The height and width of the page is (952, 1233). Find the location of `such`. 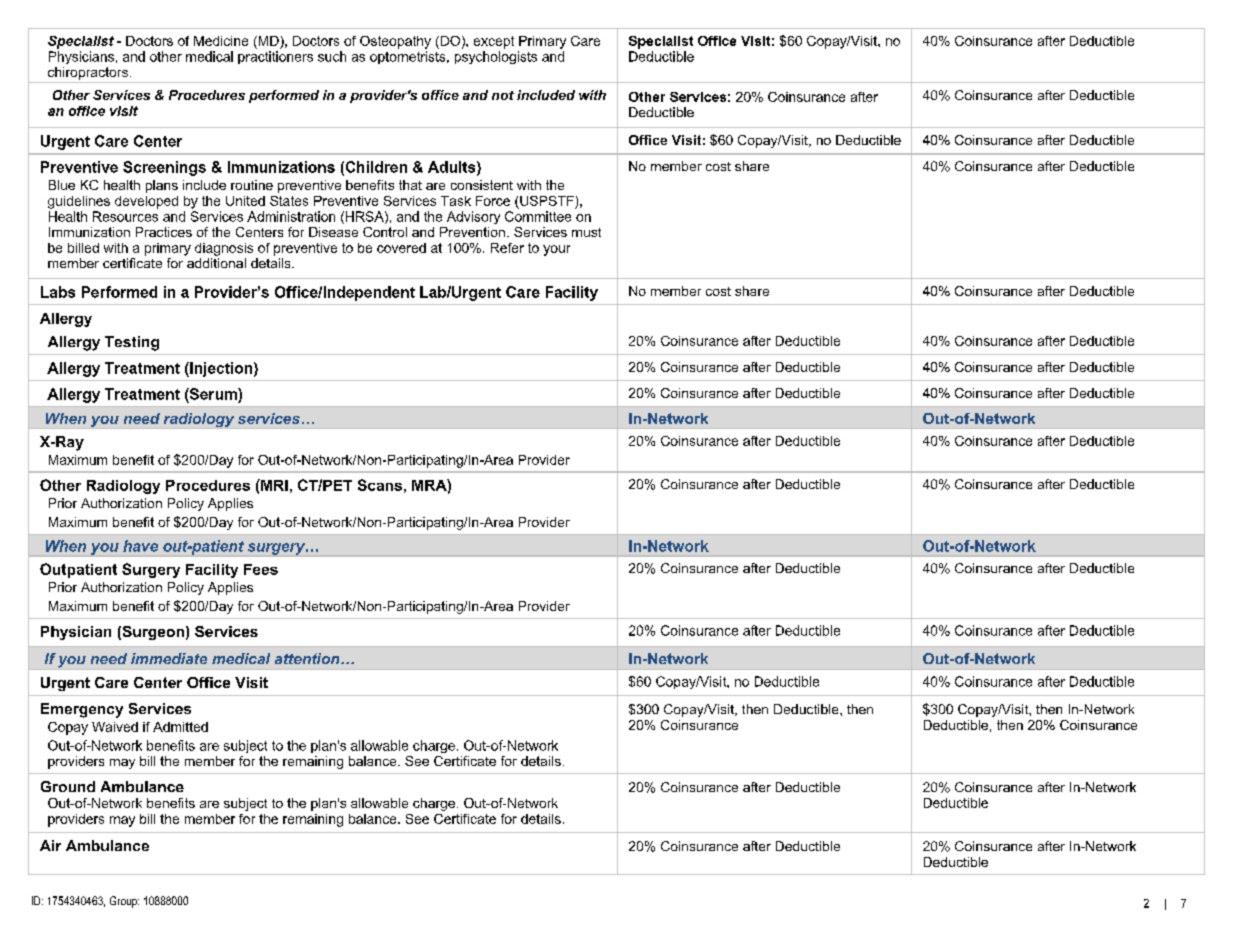

such is located at coordinates (332, 56).
